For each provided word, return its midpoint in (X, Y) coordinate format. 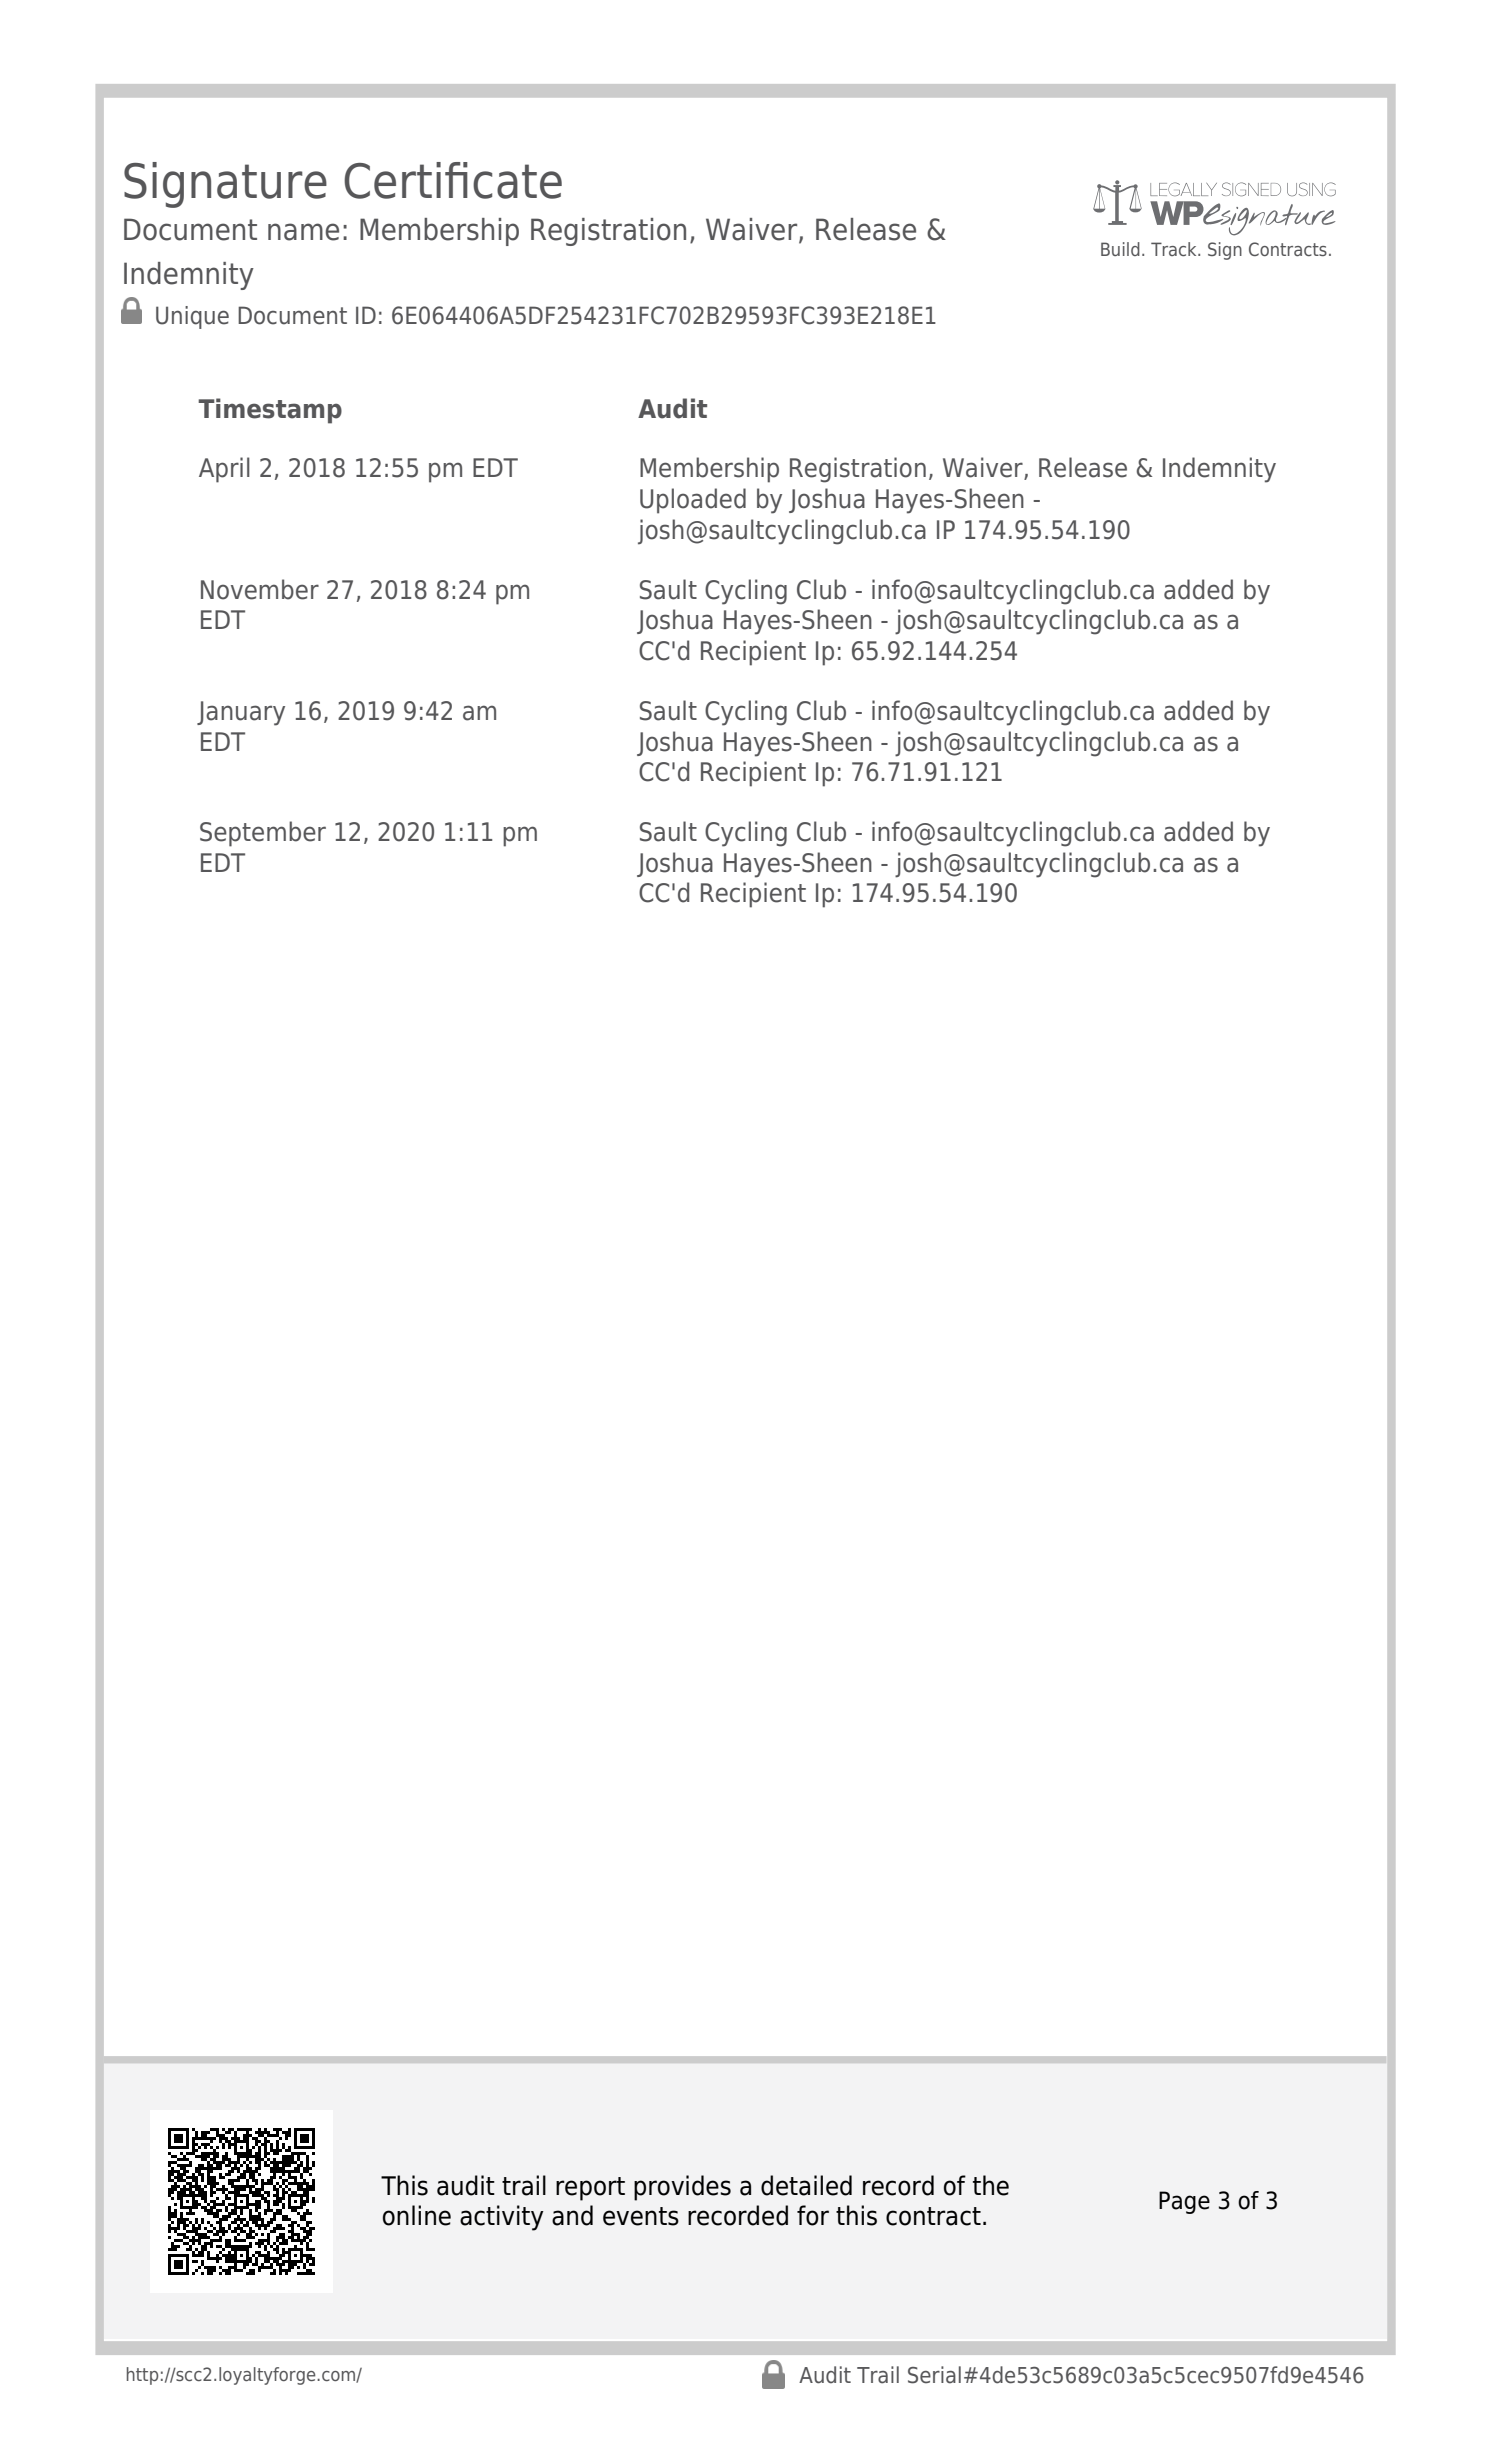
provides (682, 2188)
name (303, 232)
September (263, 834)
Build (1120, 249)
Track (1175, 249)
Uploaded (693, 501)
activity (502, 2218)
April (224, 470)
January (241, 713)
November (260, 589)
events (641, 2216)
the (991, 2185)
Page (1184, 2202)
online (417, 2215)
